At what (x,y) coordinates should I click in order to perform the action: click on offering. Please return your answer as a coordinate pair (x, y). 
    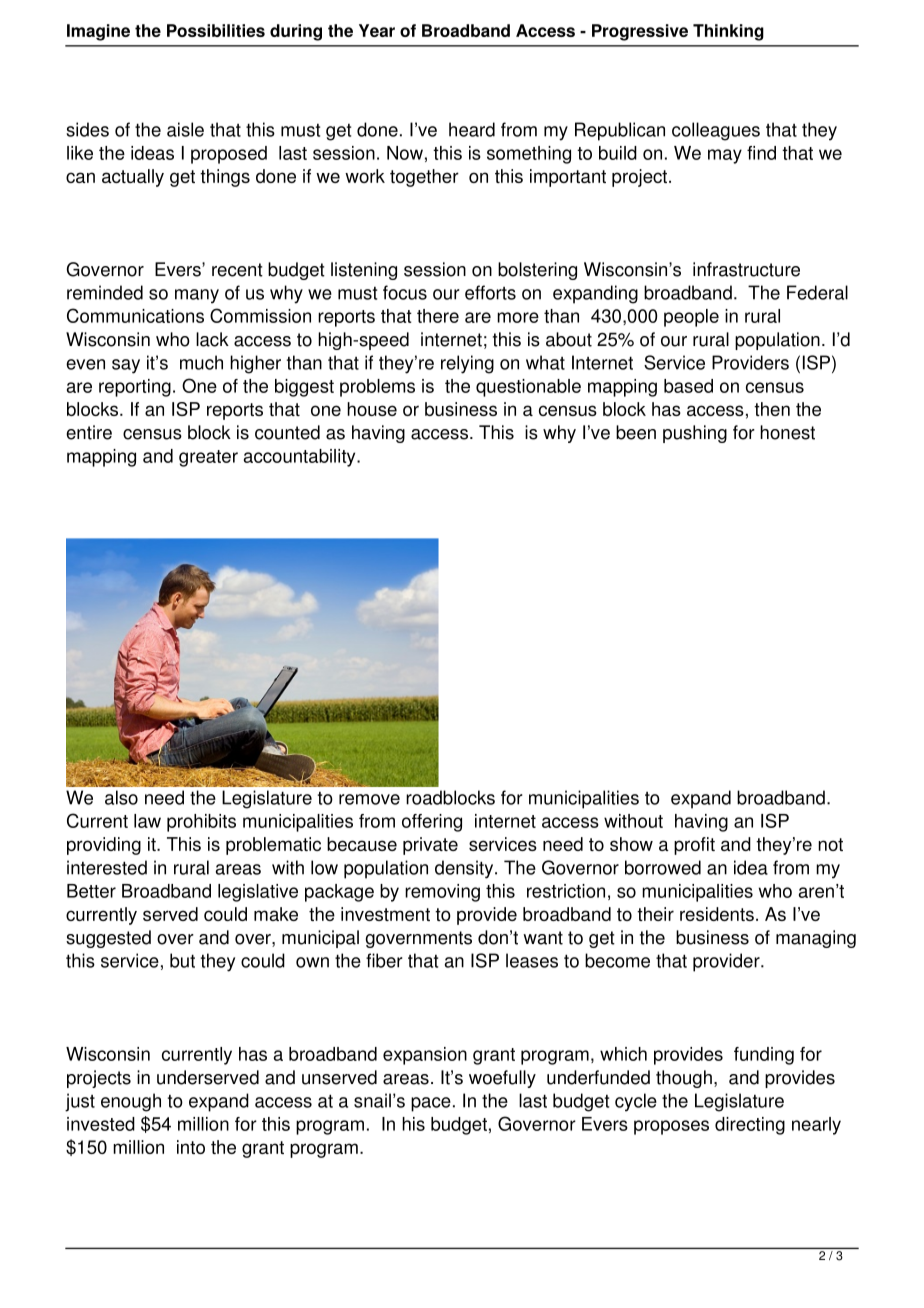
    Looking at the image, I should click on (432, 823).
